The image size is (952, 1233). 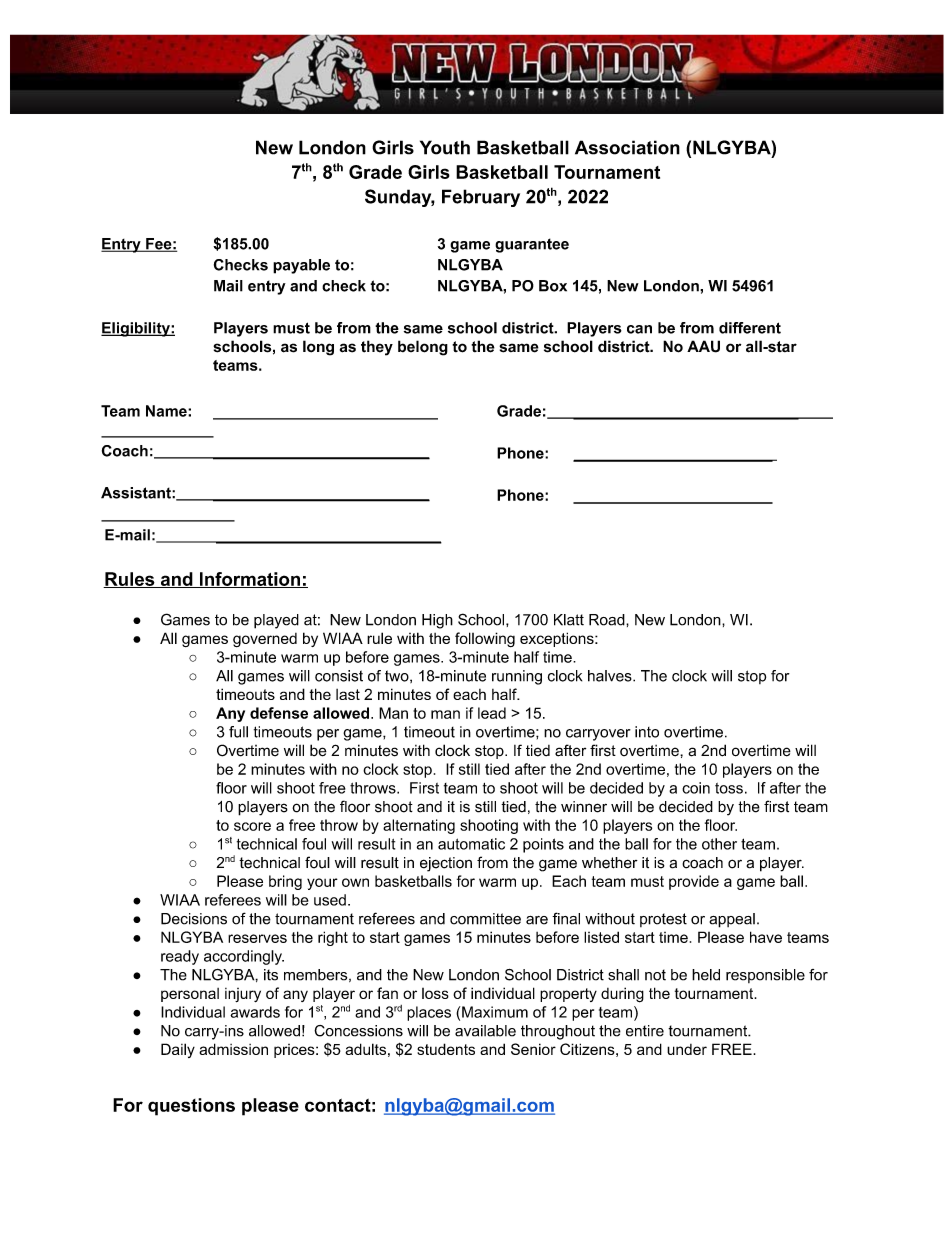 I want to click on other, so click(x=719, y=844).
